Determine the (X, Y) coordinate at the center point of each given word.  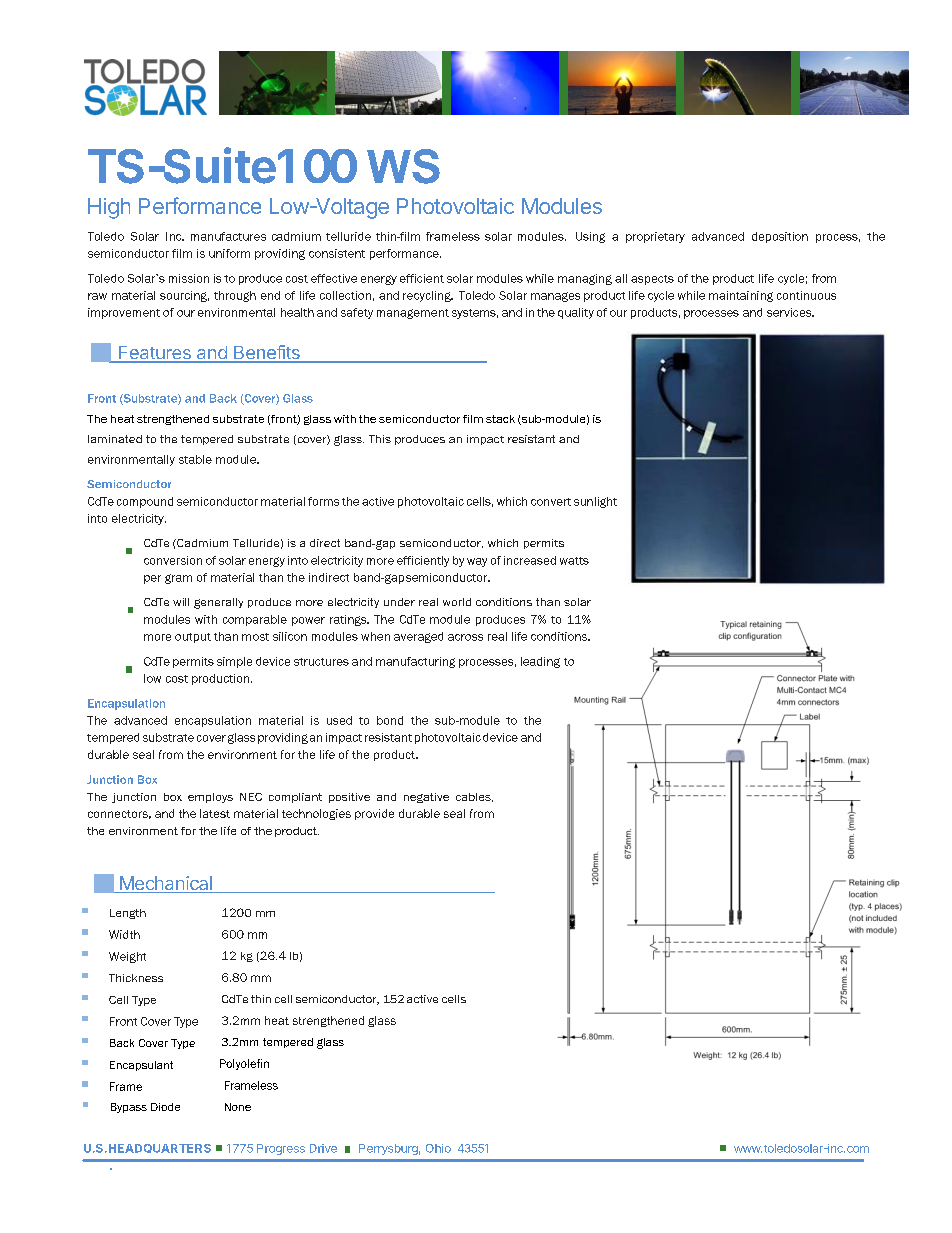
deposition (780, 237)
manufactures (228, 236)
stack (500, 419)
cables (474, 797)
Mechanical (166, 884)
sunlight (595, 502)
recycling (428, 296)
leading (540, 662)
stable (195, 459)
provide (374, 814)
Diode (165, 1107)
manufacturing (415, 662)
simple (234, 662)
